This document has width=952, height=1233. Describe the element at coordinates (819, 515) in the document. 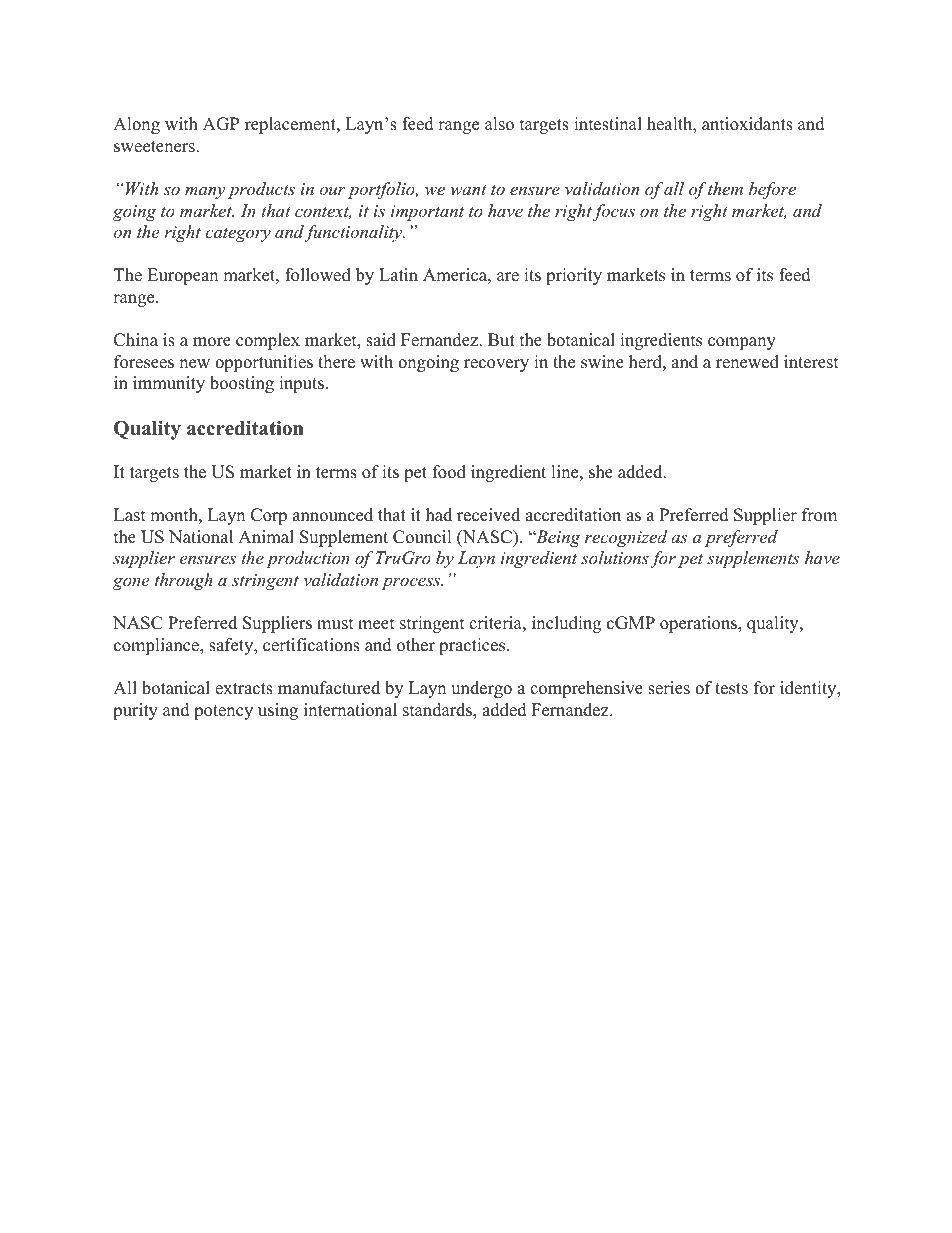

I see `from` at that location.
